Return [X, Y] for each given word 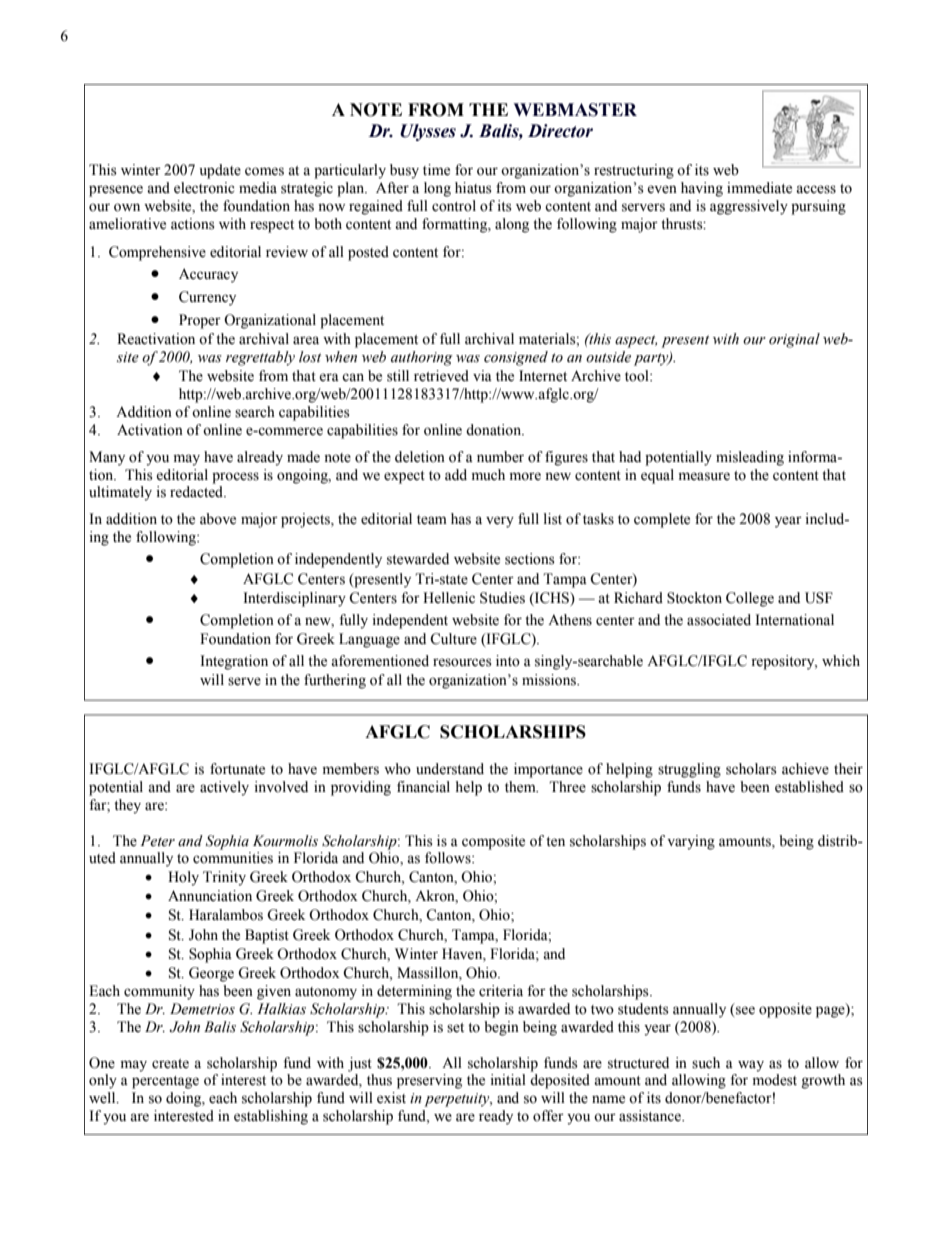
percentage [165, 1082]
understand [450, 769]
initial [508, 1079]
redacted [197, 492]
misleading [750, 458]
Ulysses [428, 132]
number [500, 457]
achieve [805, 769]
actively [224, 788]
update [220, 171]
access [816, 189]
